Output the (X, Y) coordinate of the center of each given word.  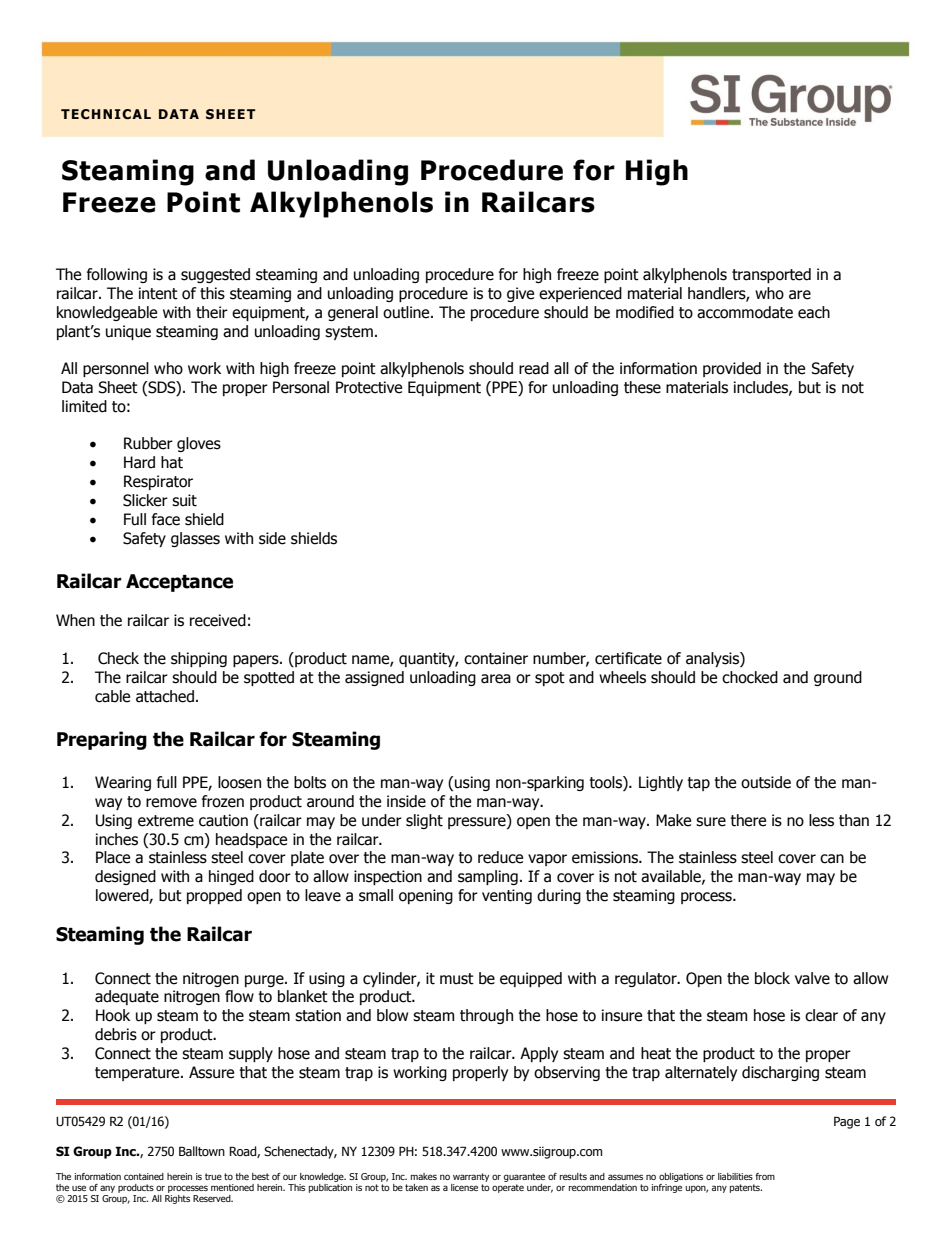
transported (771, 275)
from (765, 1176)
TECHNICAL (106, 114)
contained (144, 1176)
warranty (471, 1177)
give (520, 294)
